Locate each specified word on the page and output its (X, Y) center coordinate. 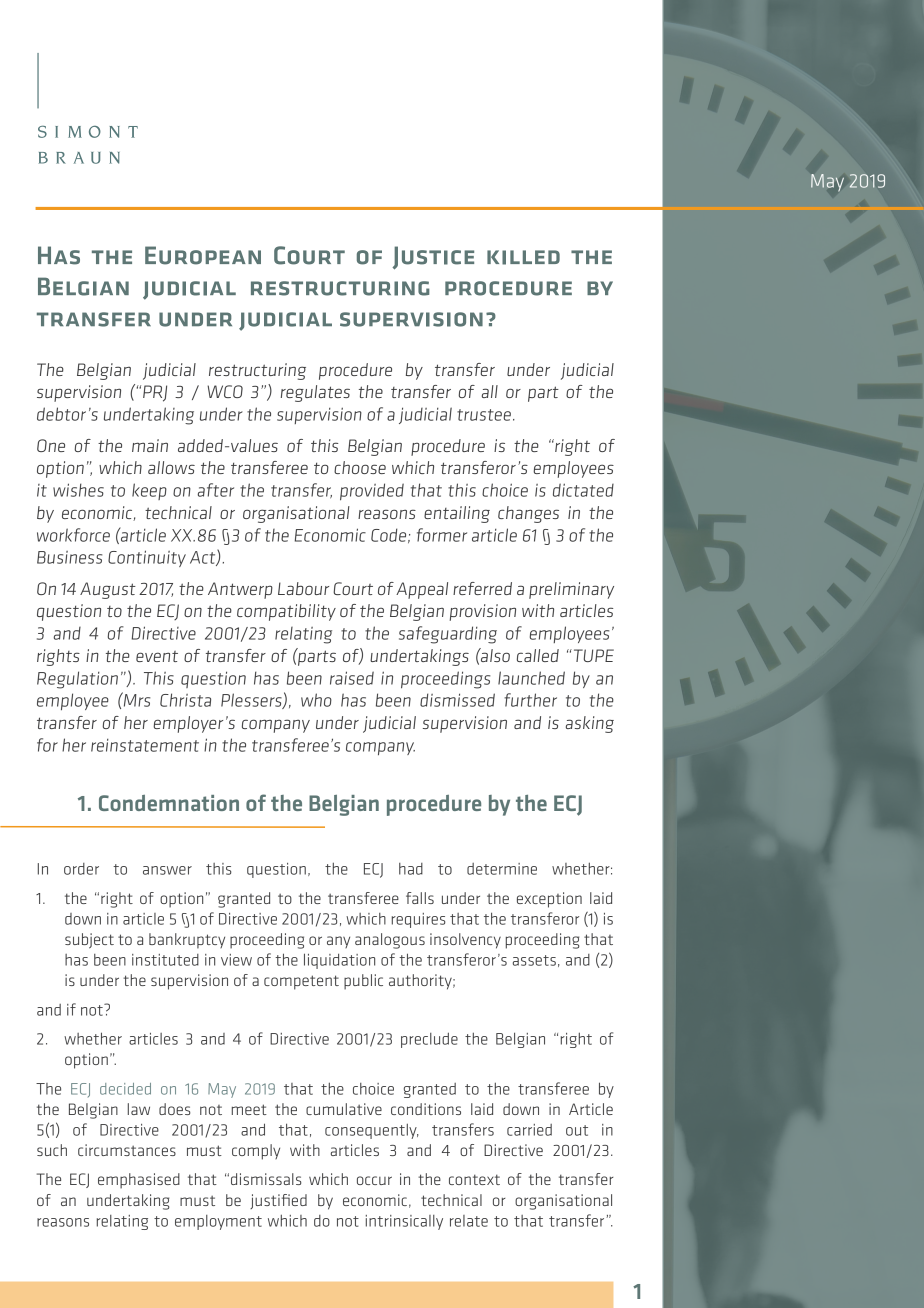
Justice (433, 258)
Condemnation (169, 803)
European (203, 255)
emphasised (139, 1181)
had (411, 869)
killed (523, 257)
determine (502, 869)
